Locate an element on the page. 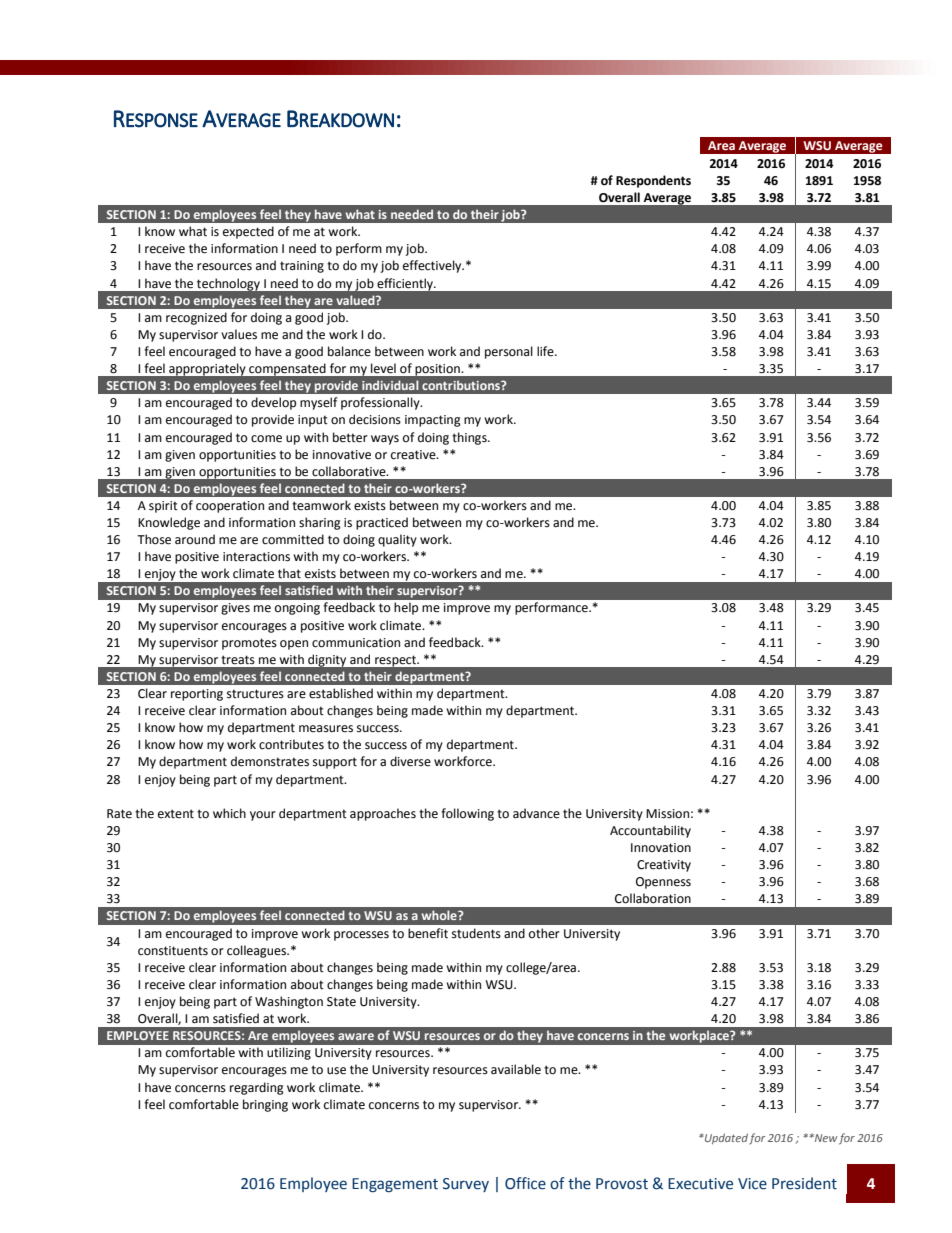 The image size is (952, 1233). Accountability is located at coordinates (650, 831).
